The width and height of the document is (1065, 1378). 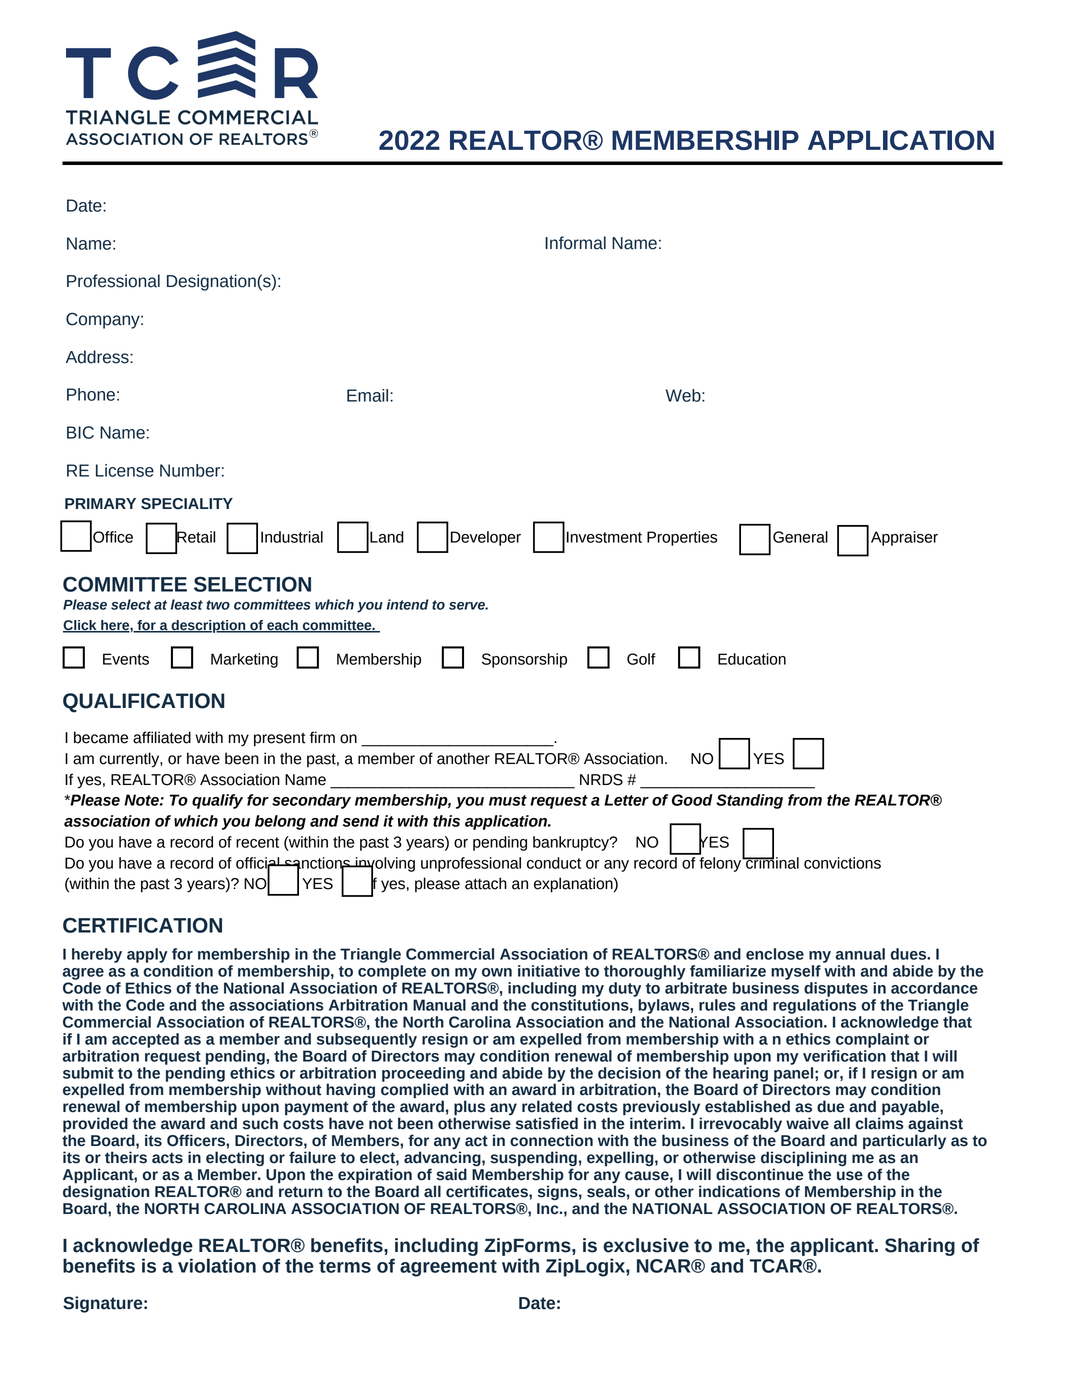 I want to click on Address, so click(x=98, y=357).
